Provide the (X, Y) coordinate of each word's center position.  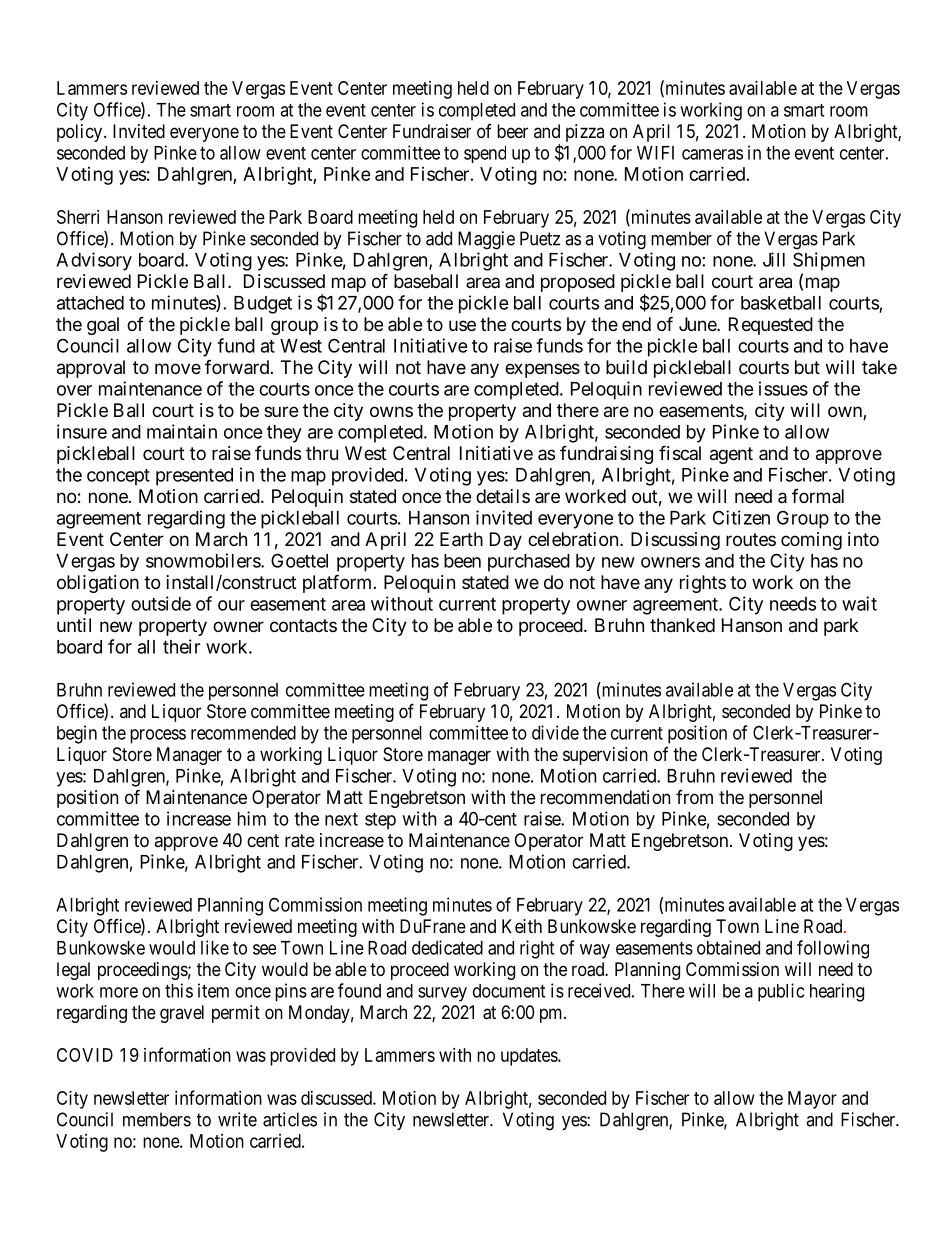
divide (555, 732)
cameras (712, 154)
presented (194, 477)
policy (81, 133)
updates (530, 1057)
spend (485, 154)
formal (818, 496)
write (237, 1119)
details (503, 496)
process (158, 736)
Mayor (812, 1100)
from (694, 797)
